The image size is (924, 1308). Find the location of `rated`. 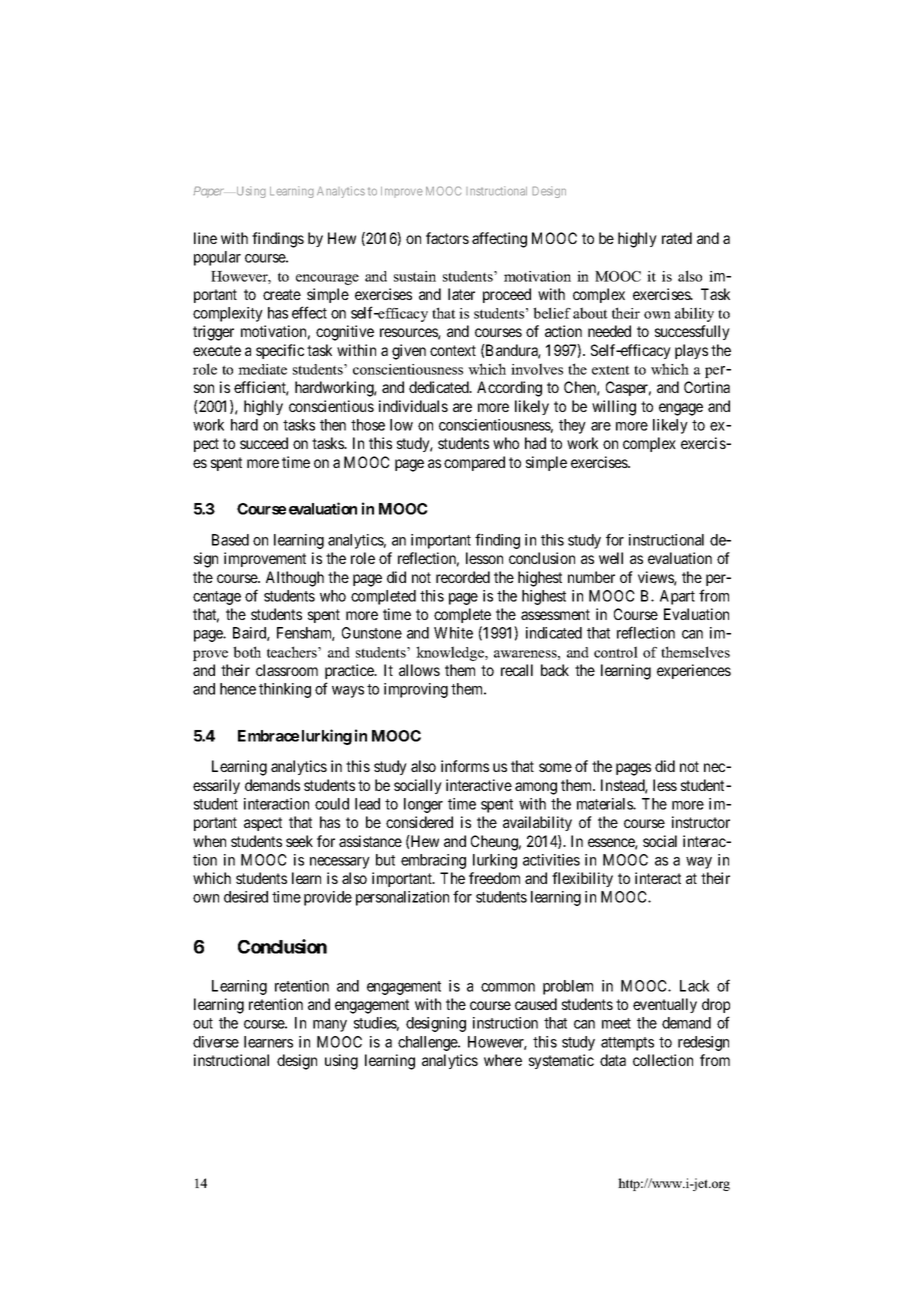

rated is located at coordinates (677, 238).
